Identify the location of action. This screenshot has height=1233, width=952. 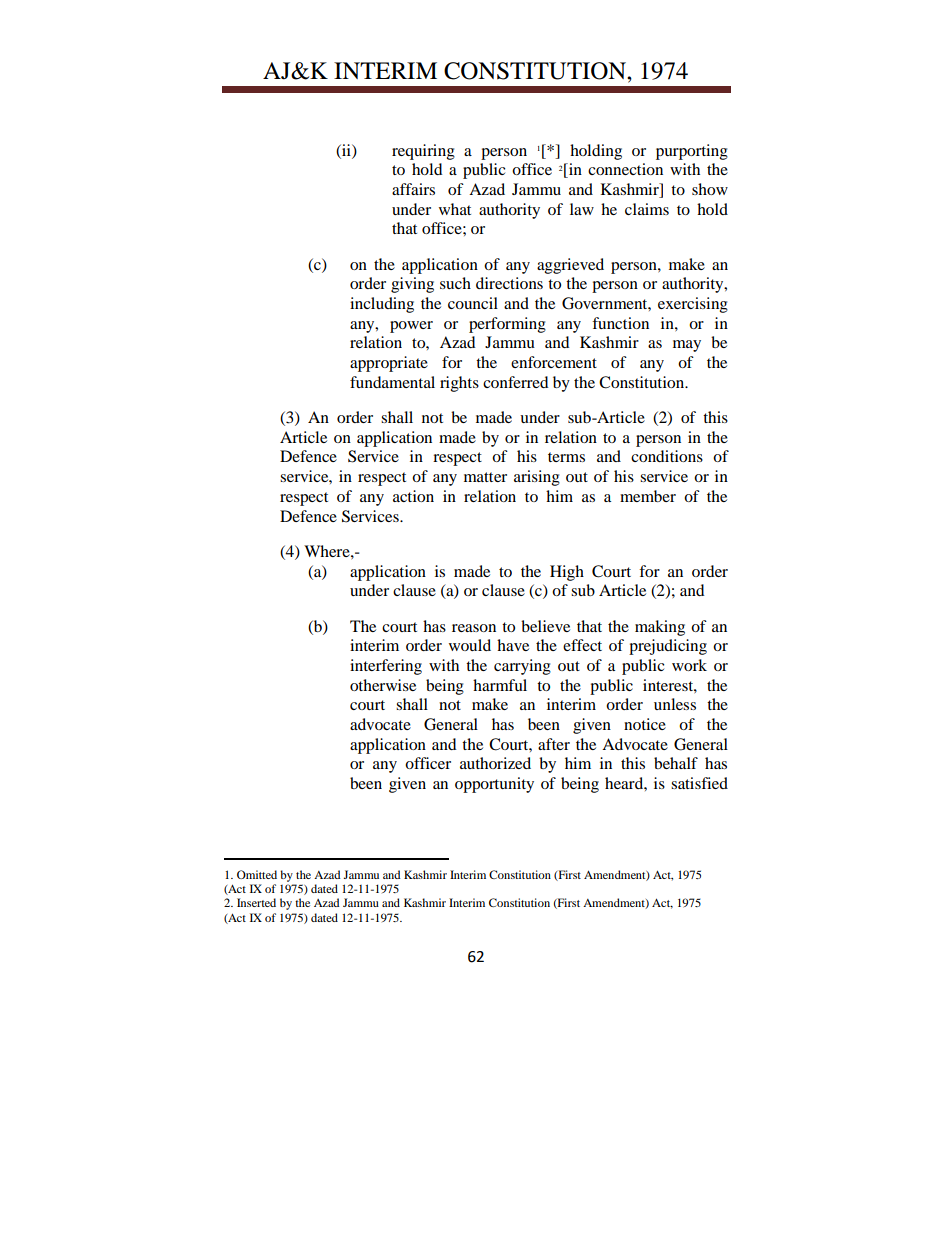
(413, 496).
